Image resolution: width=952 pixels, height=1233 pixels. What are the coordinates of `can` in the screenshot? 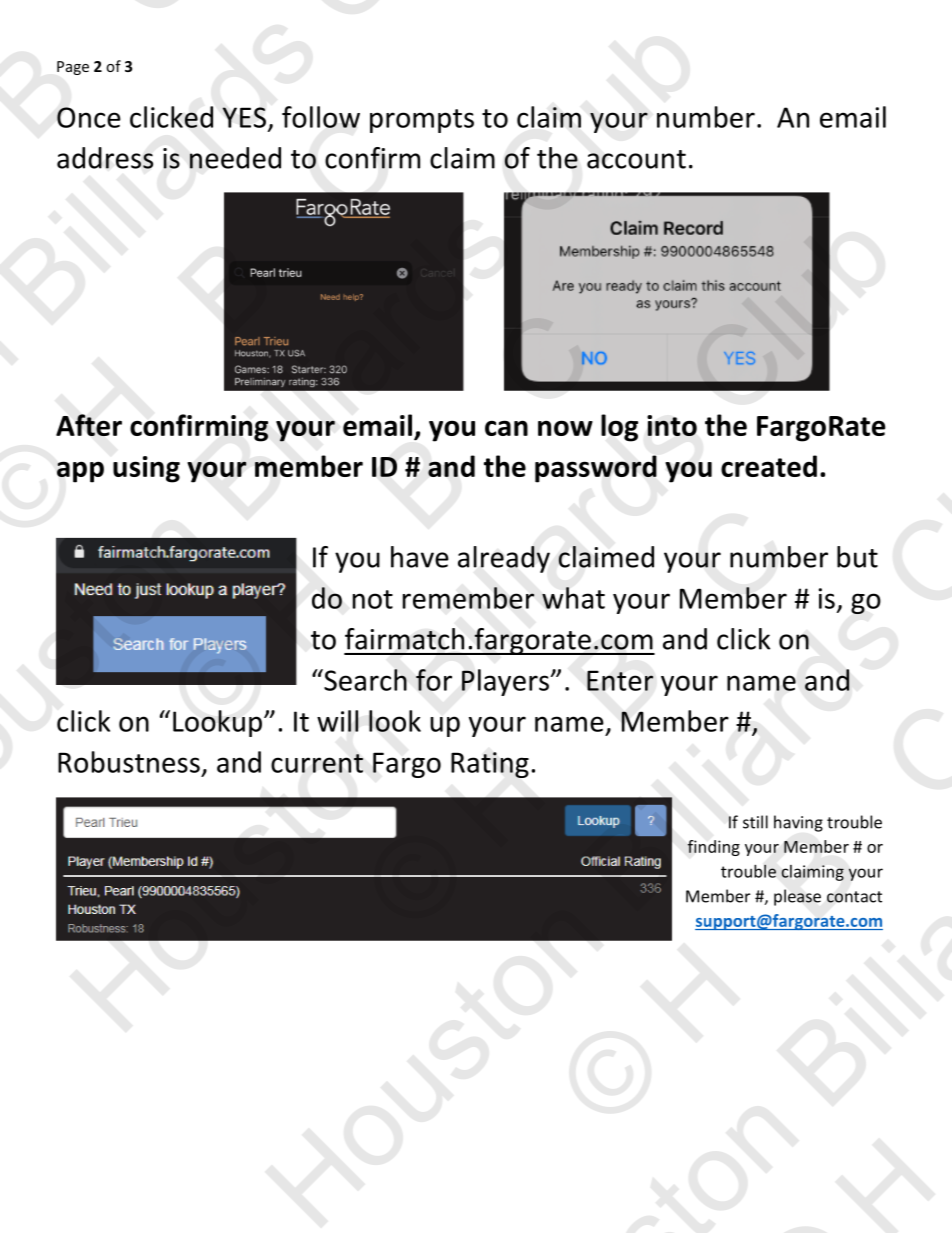 It's located at (506, 428).
